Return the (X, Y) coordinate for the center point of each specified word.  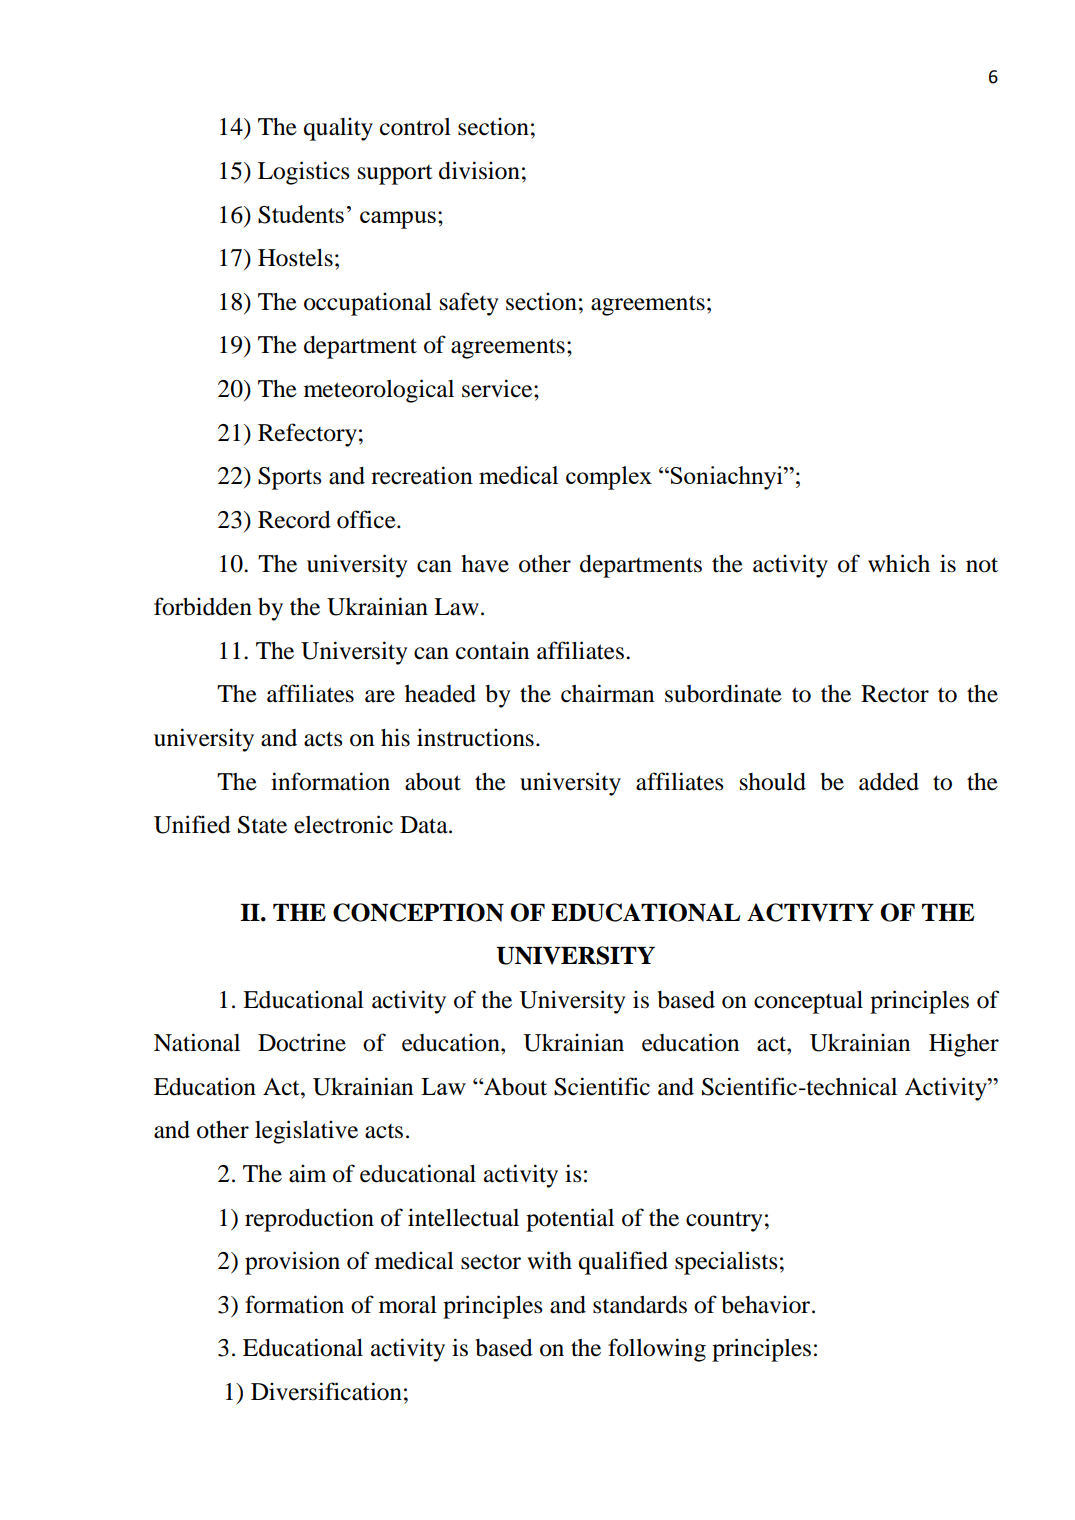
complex (609, 478)
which (899, 563)
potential (570, 1220)
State (262, 825)
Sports (290, 478)
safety (469, 304)
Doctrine (302, 1042)
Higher (964, 1045)
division (479, 170)
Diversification (326, 1391)
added (889, 782)
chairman (607, 693)
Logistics (304, 173)
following (657, 1350)
